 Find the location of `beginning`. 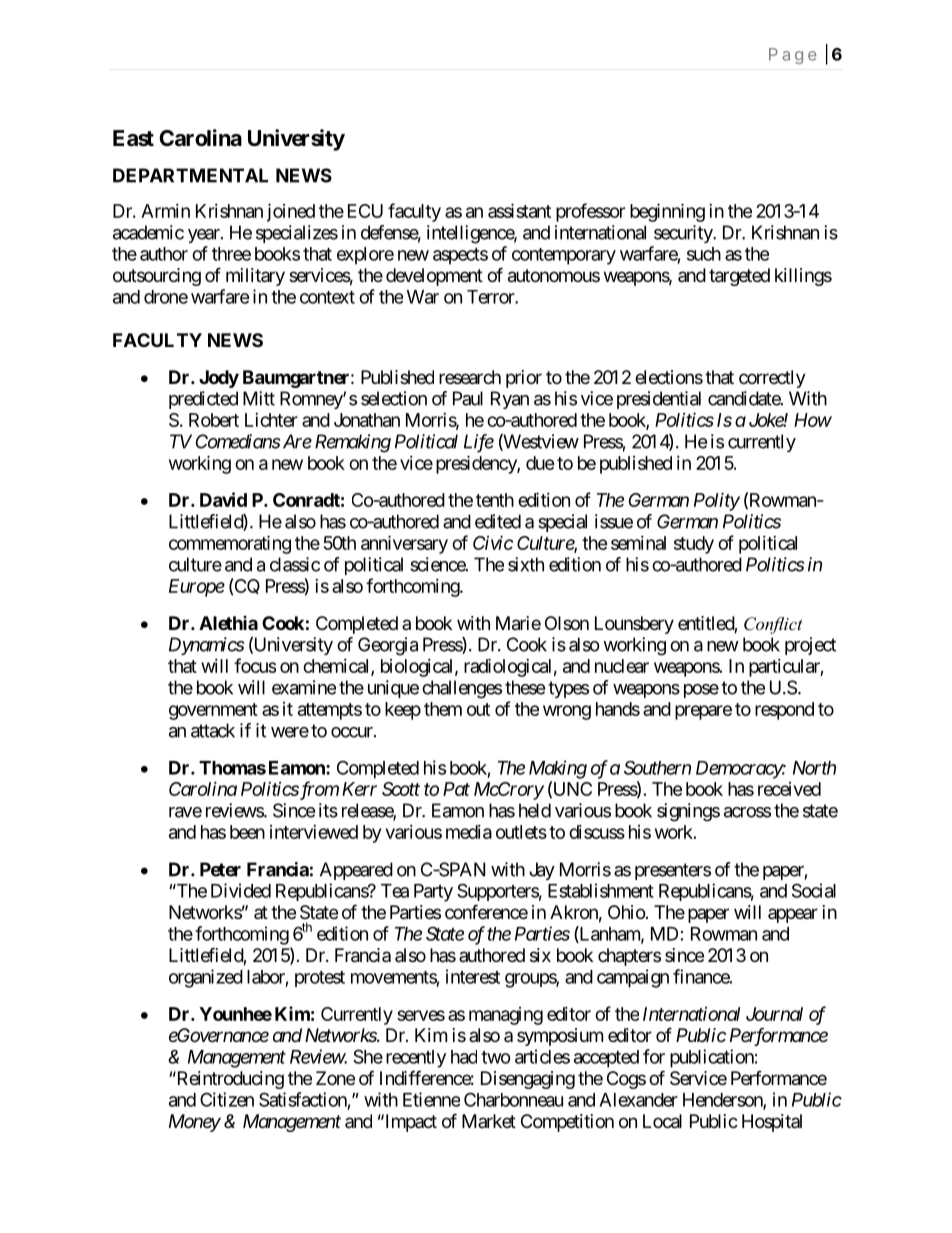

beginning is located at coordinates (667, 212).
